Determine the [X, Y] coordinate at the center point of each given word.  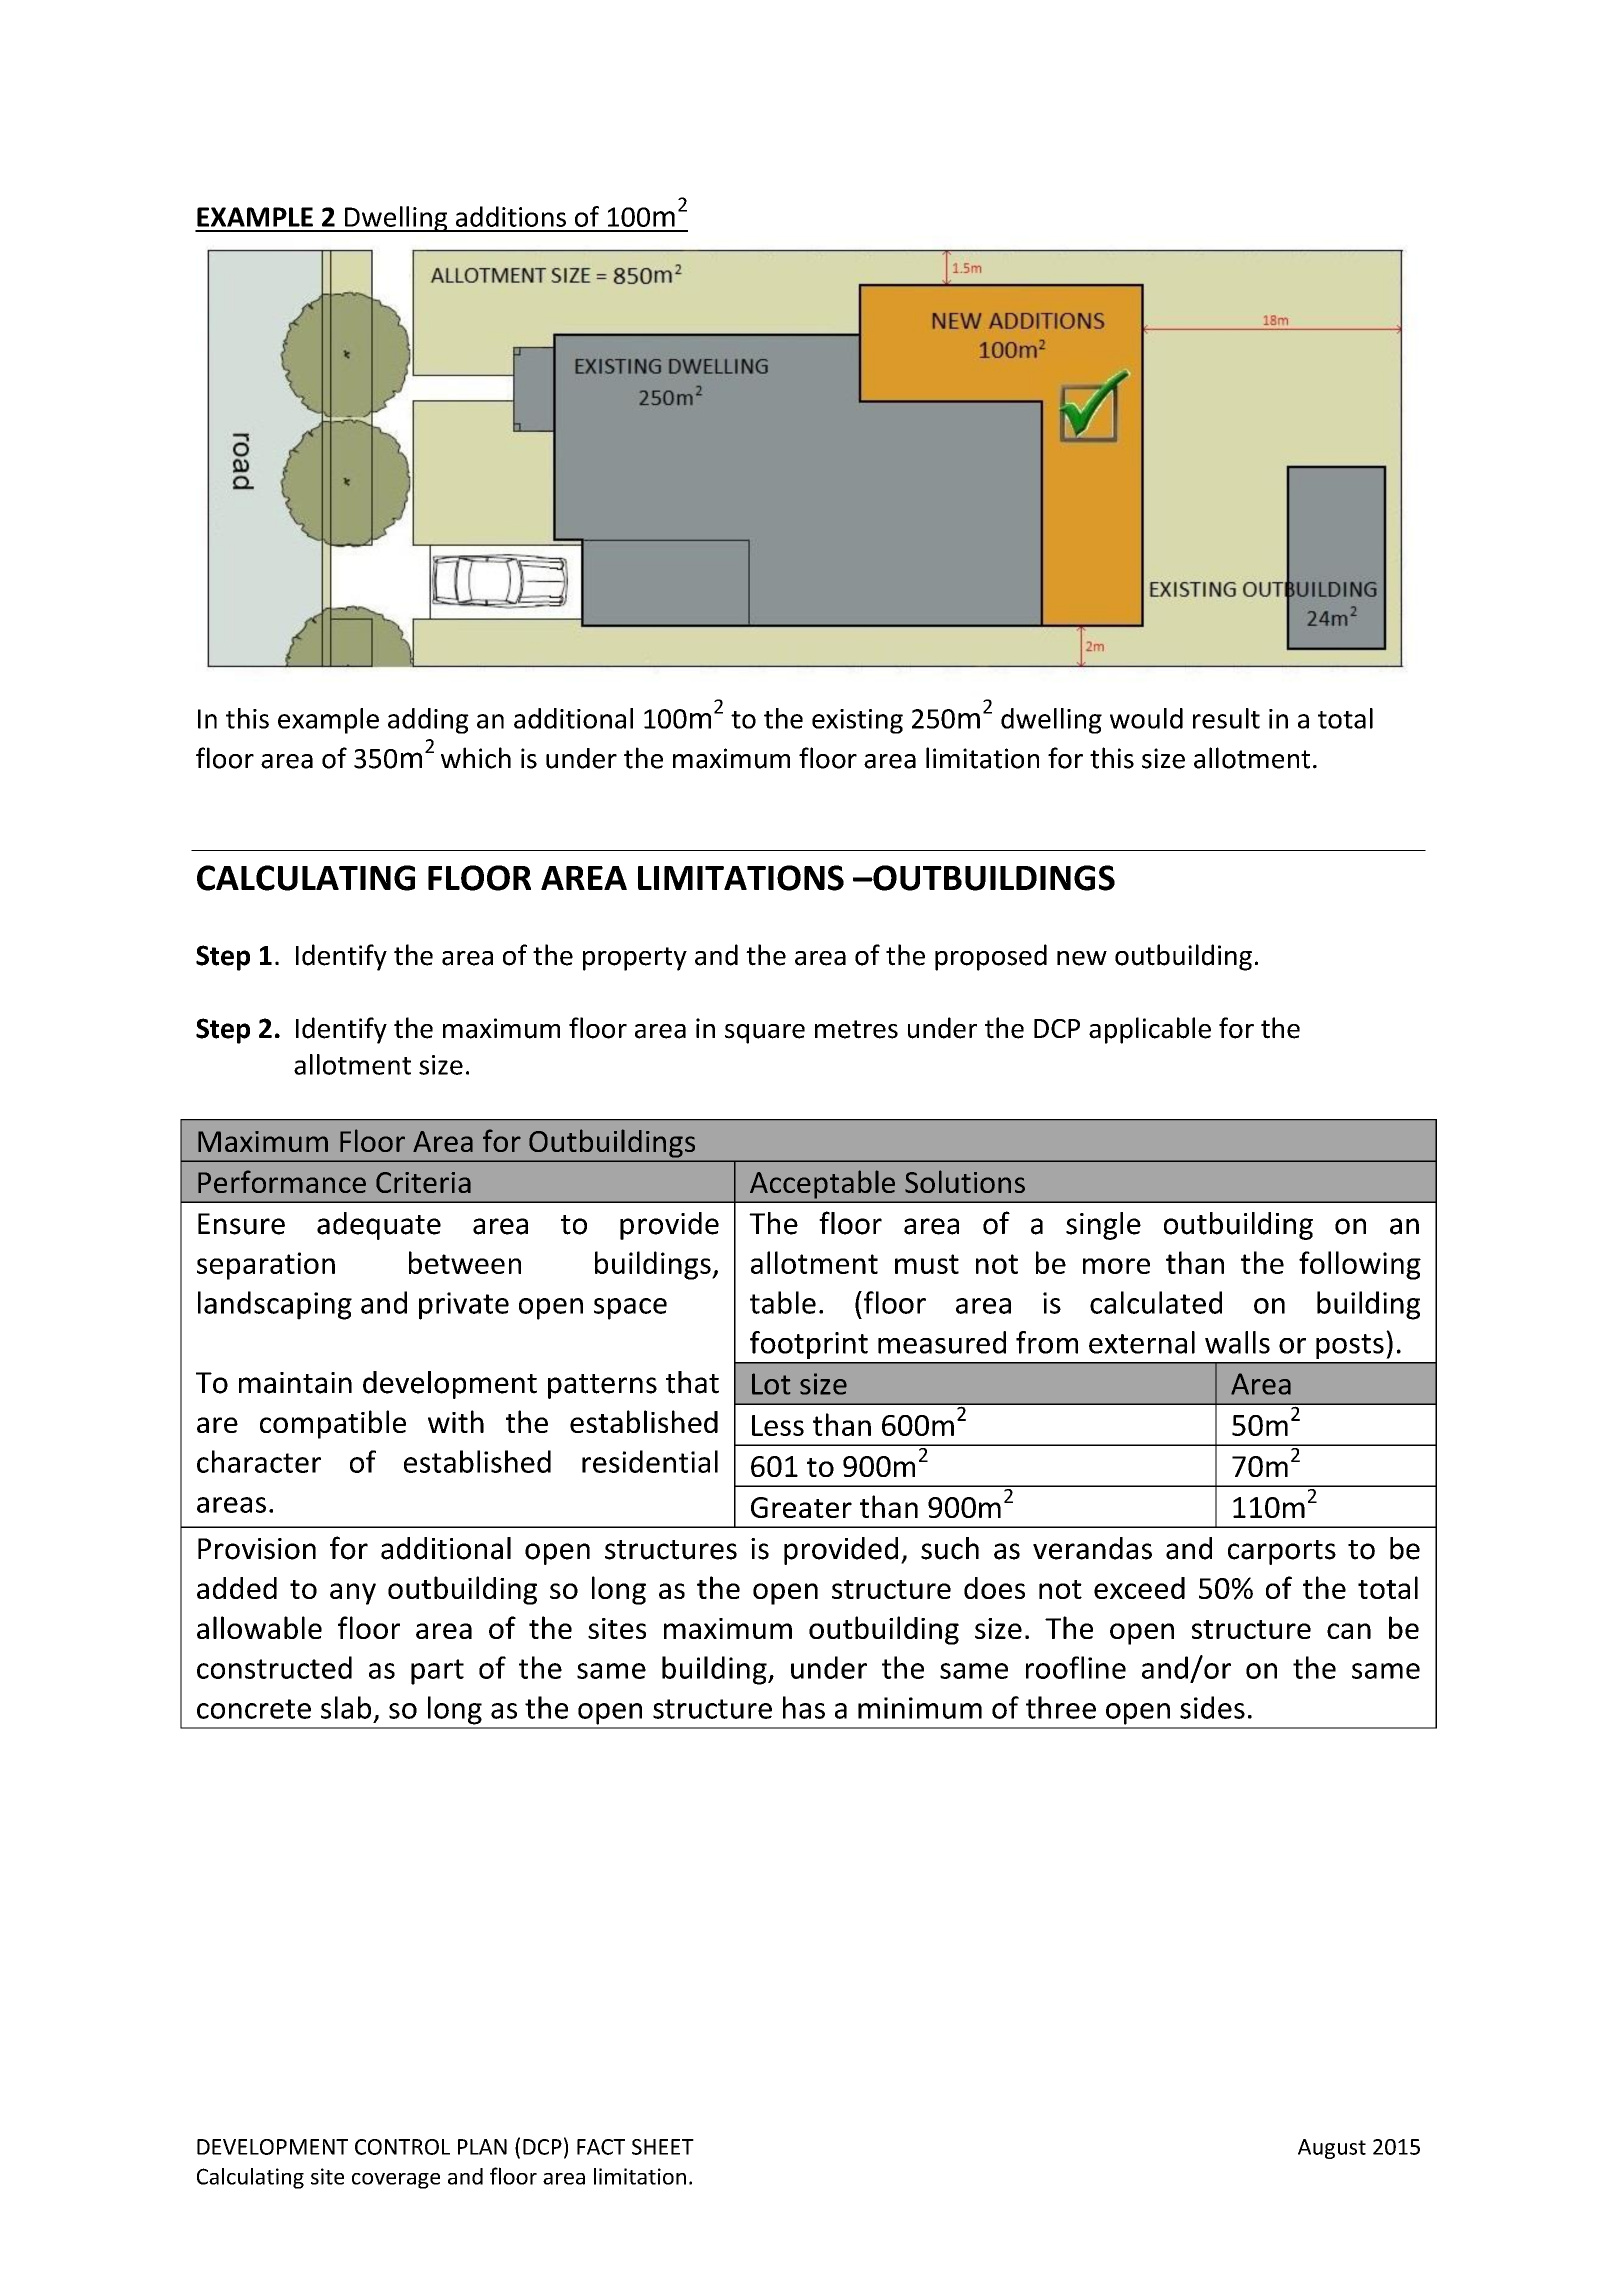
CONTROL [402, 2147]
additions [511, 216]
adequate [379, 1226]
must [927, 1264]
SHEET [663, 2147]
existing [857, 721]
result [1226, 718]
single [1103, 1226]
